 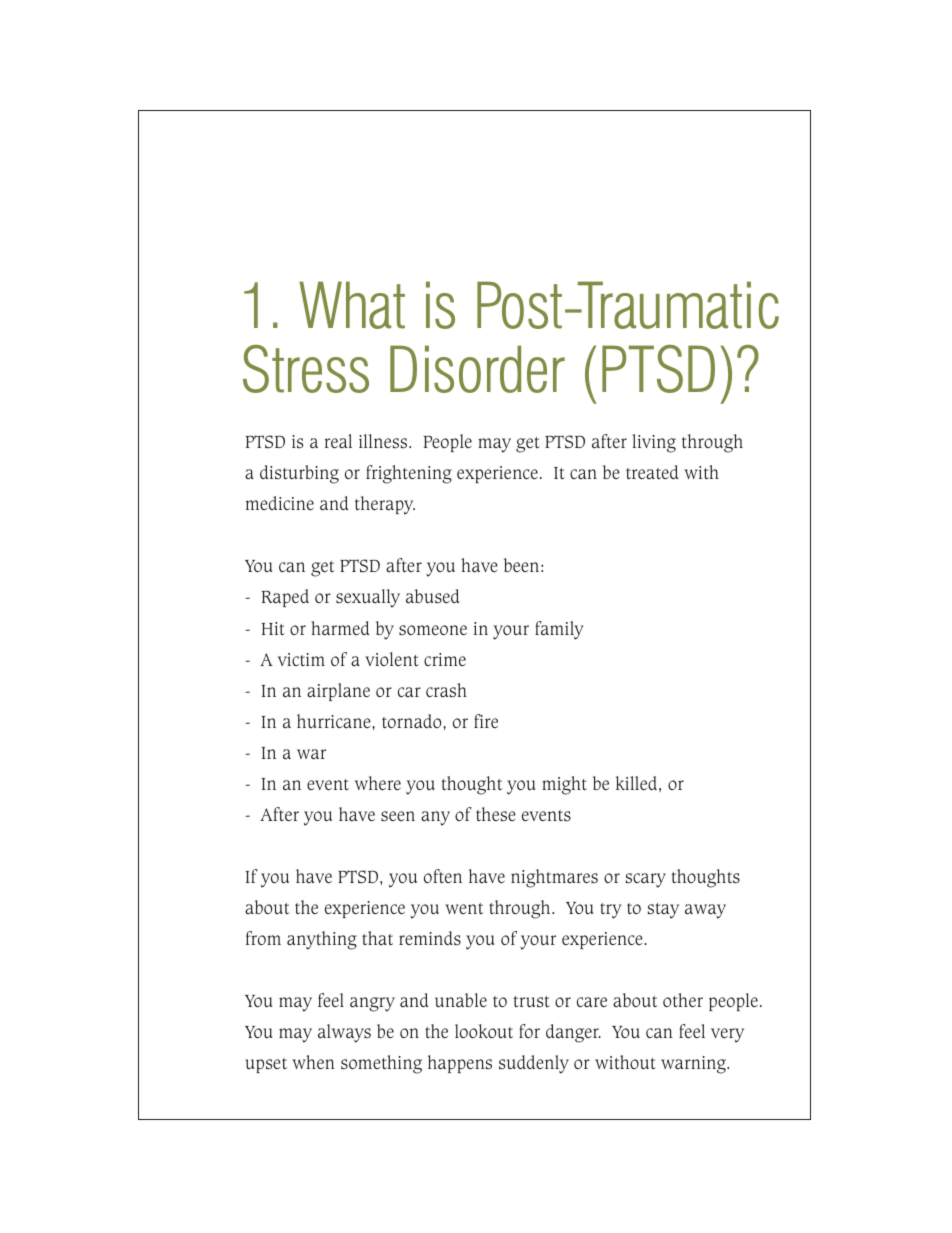 I want to click on scary, so click(x=646, y=880).
